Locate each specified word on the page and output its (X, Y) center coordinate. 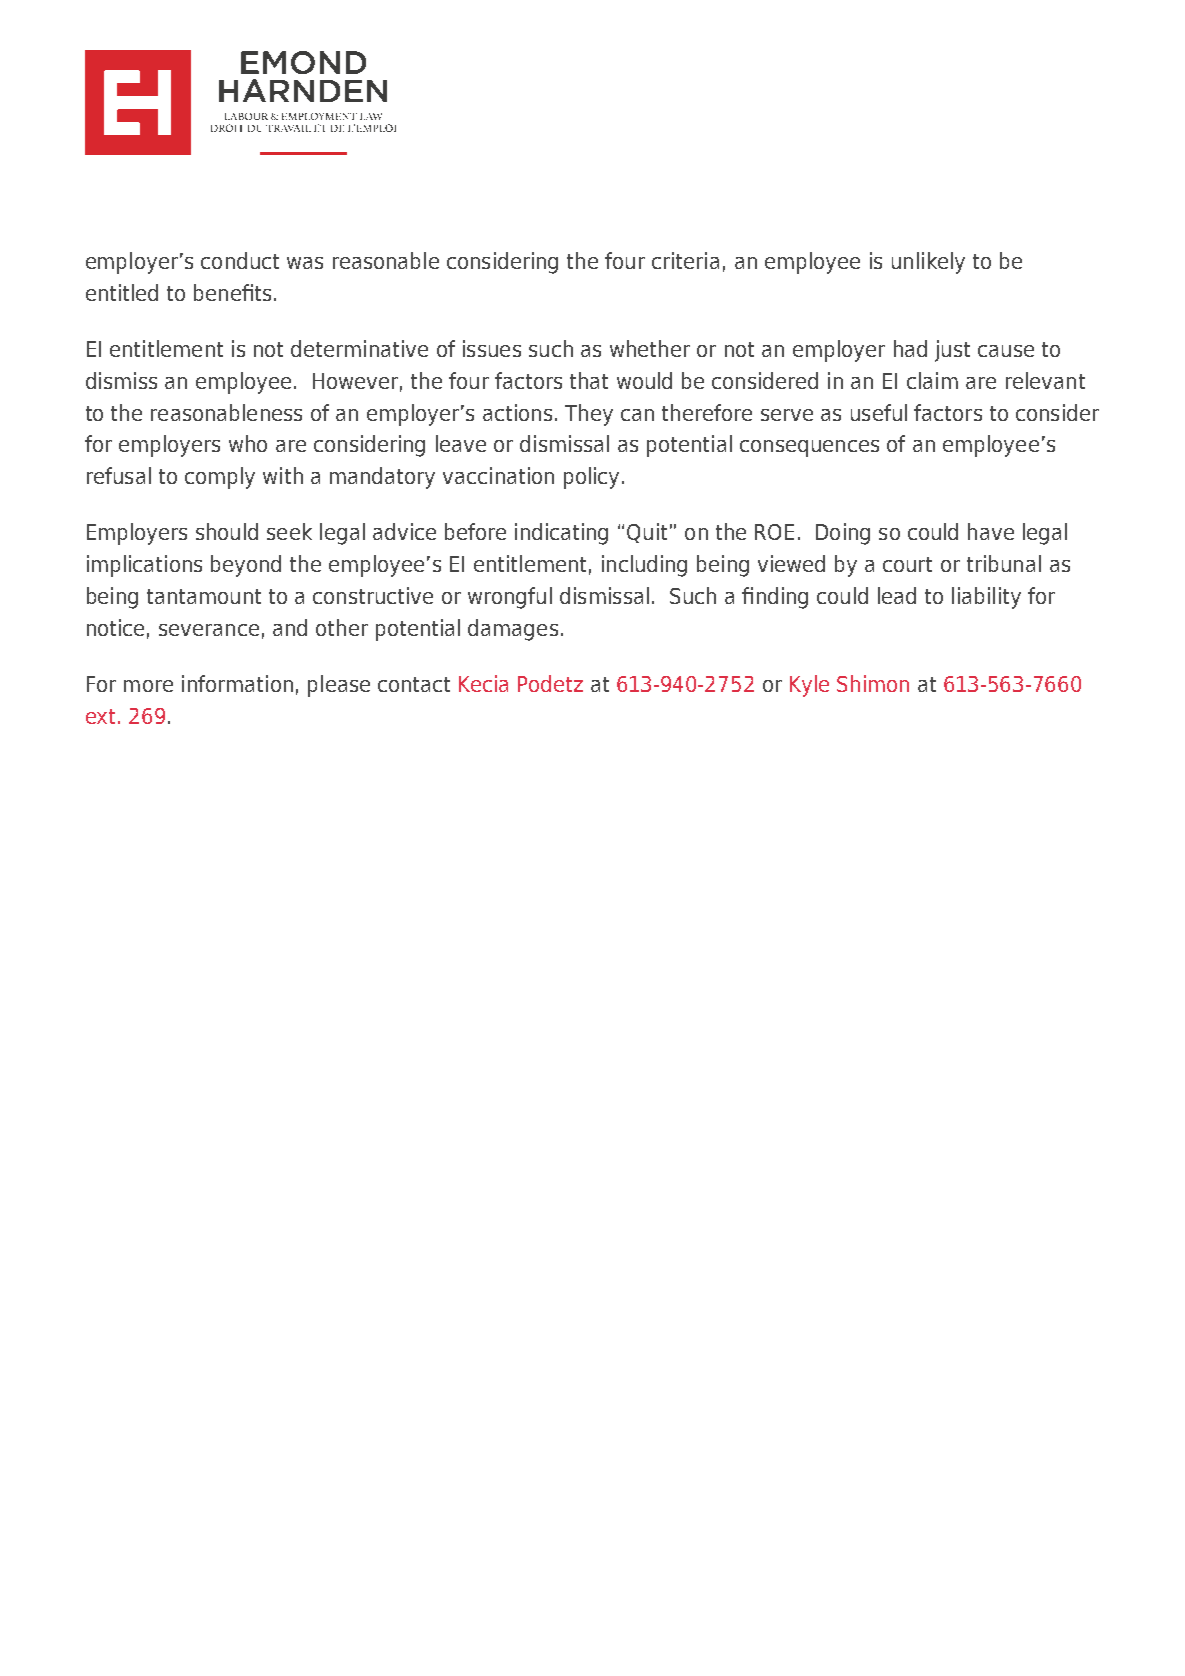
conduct (240, 260)
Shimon (873, 683)
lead (897, 595)
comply (220, 478)
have (991, 531)
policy (591, 478)
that (589, 380)
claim (932, 380)
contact (414, 684)
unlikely (928, 263)
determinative (359, 348)
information (237, 683)
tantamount (204, 596)
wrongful (510, 598)
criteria (685, 260)
